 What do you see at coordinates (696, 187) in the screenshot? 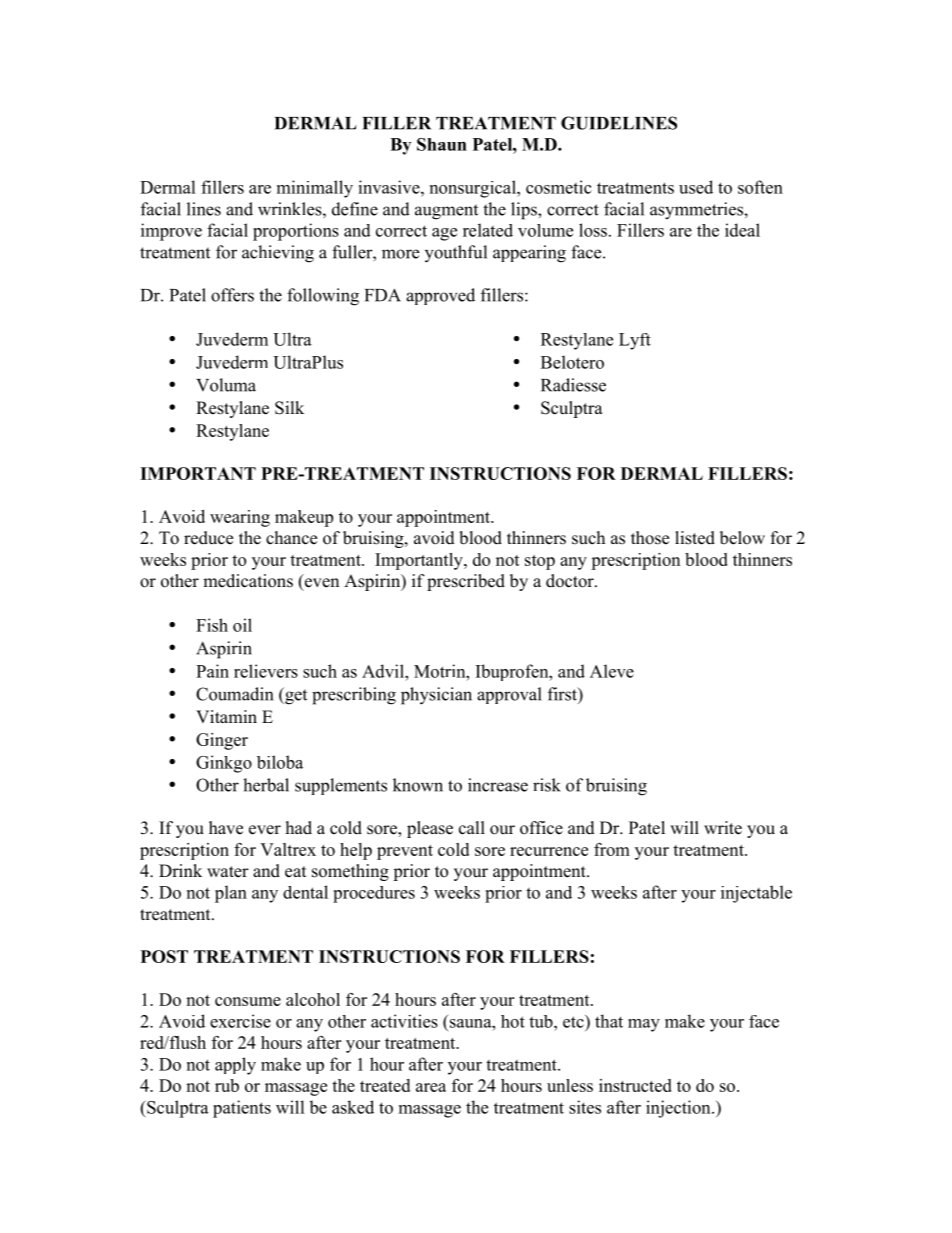
I see `used` at bounding box center [696, 187].
